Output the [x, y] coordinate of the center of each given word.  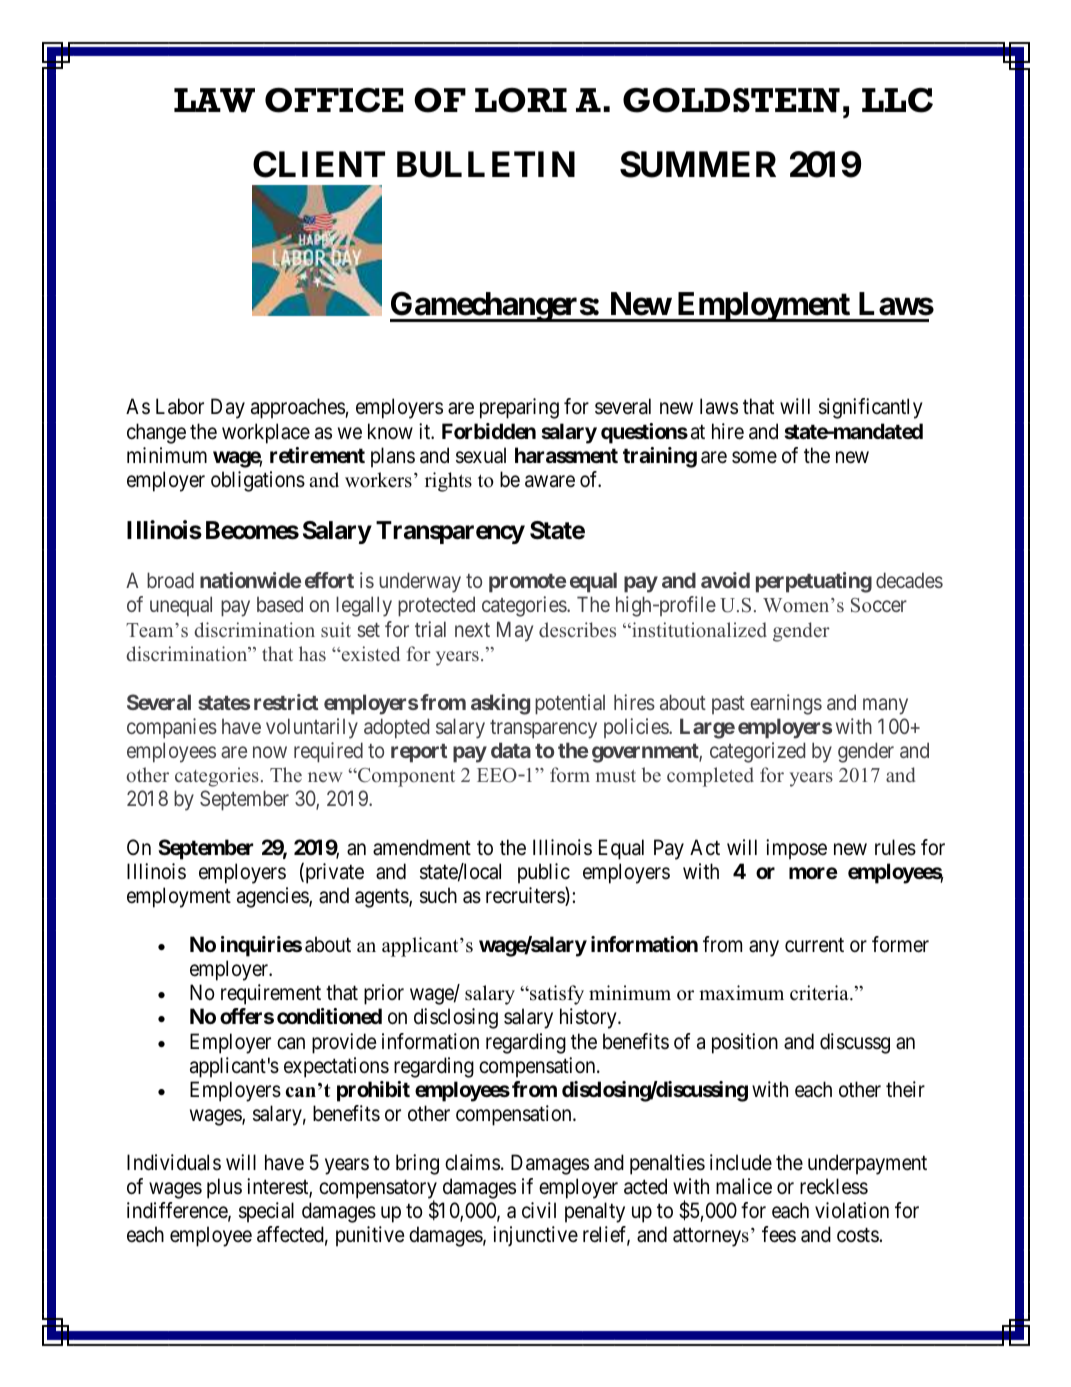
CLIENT [319, 164]
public [544, 873]
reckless [834, 1186]
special [266, 1212]
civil [539, 1210]
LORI [521, 100]
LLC [897, 100]
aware [550, 481]
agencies [273, 897]
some [754, 457]
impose [796, 849]
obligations [258, 481]
